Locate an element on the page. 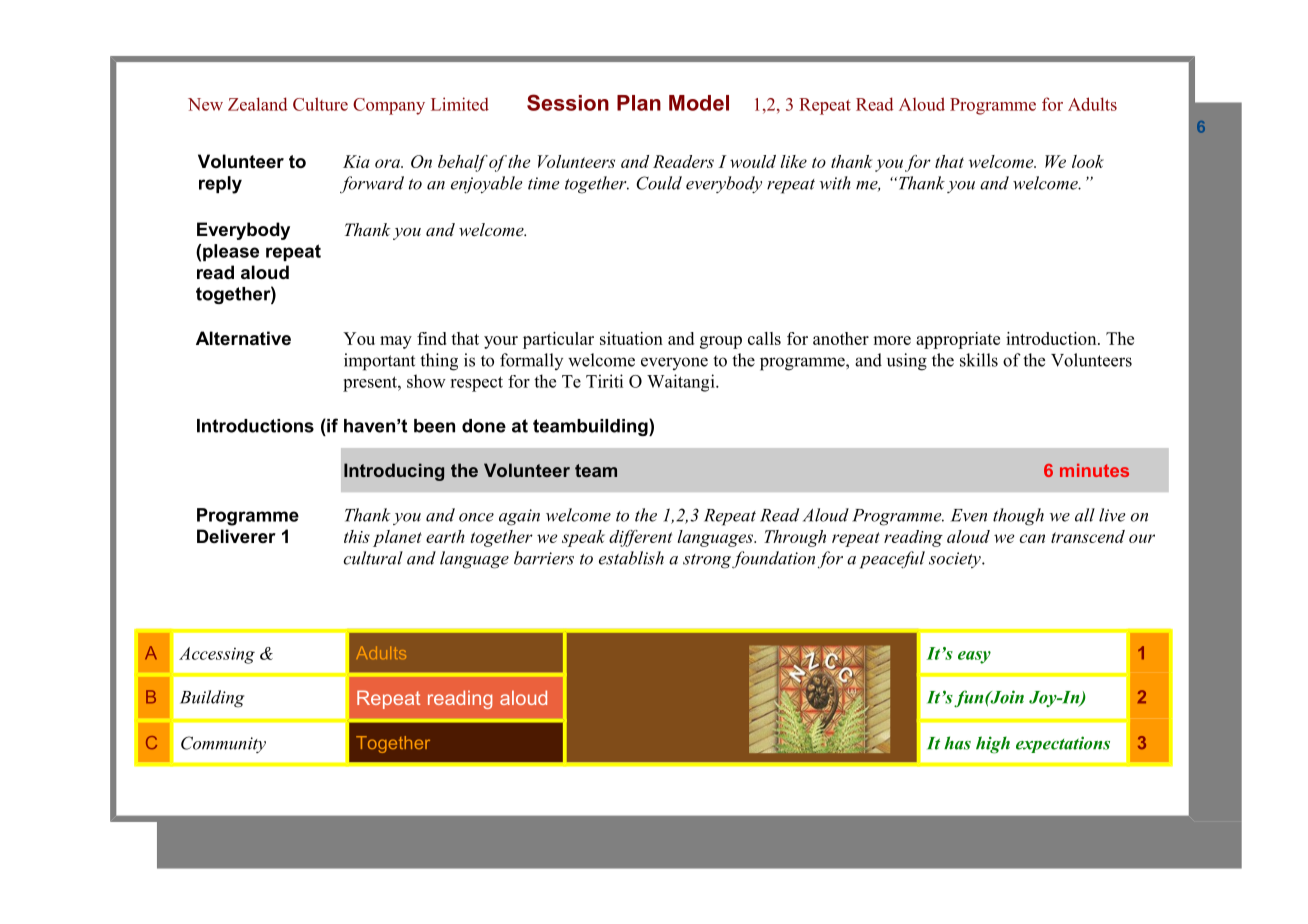  situation is located at coordinates (631, 338).
